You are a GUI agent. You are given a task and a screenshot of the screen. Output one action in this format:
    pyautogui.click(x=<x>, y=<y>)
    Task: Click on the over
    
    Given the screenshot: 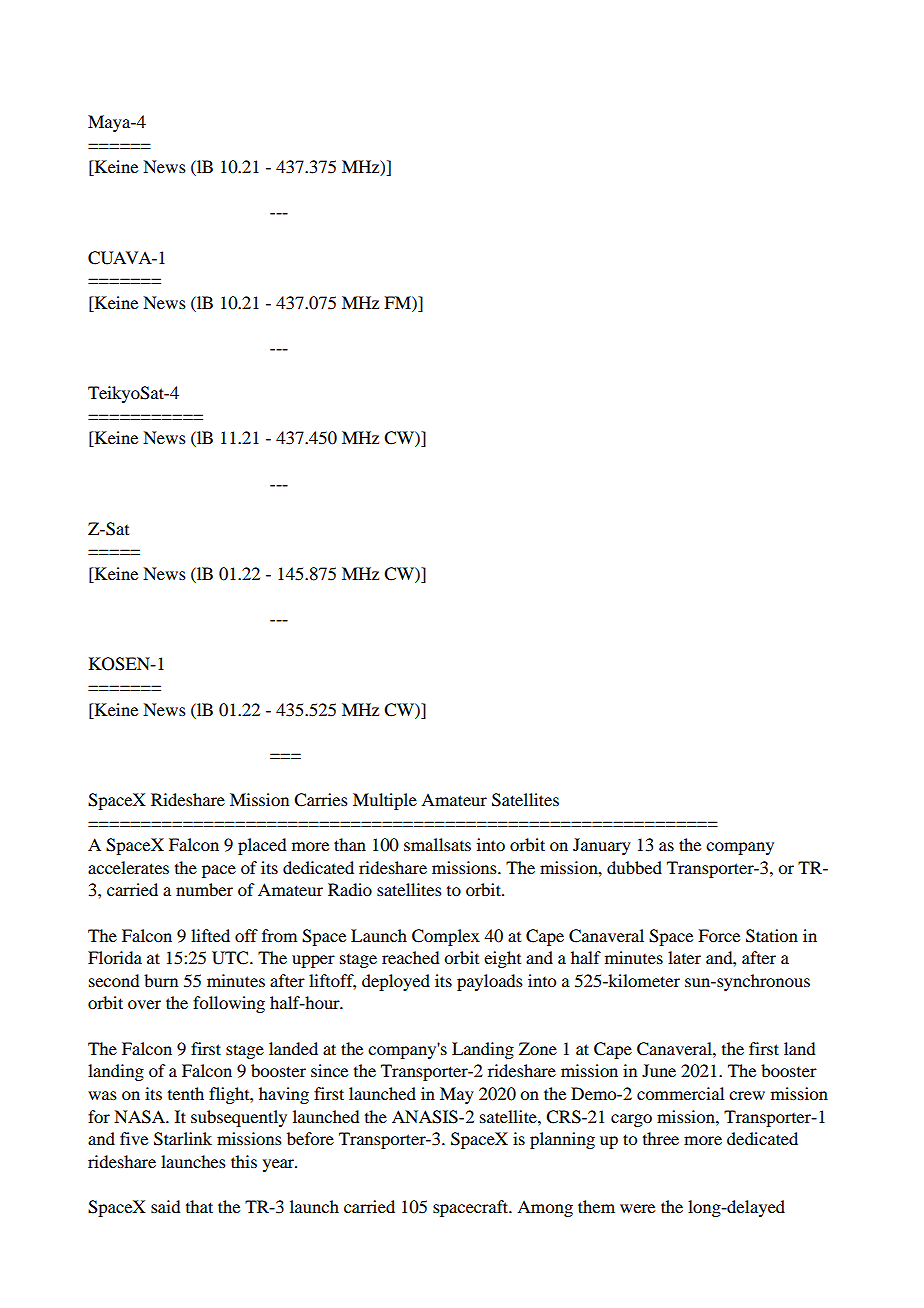 What is the action you would take?
    pyautogui.click(x=144, y=1004)
